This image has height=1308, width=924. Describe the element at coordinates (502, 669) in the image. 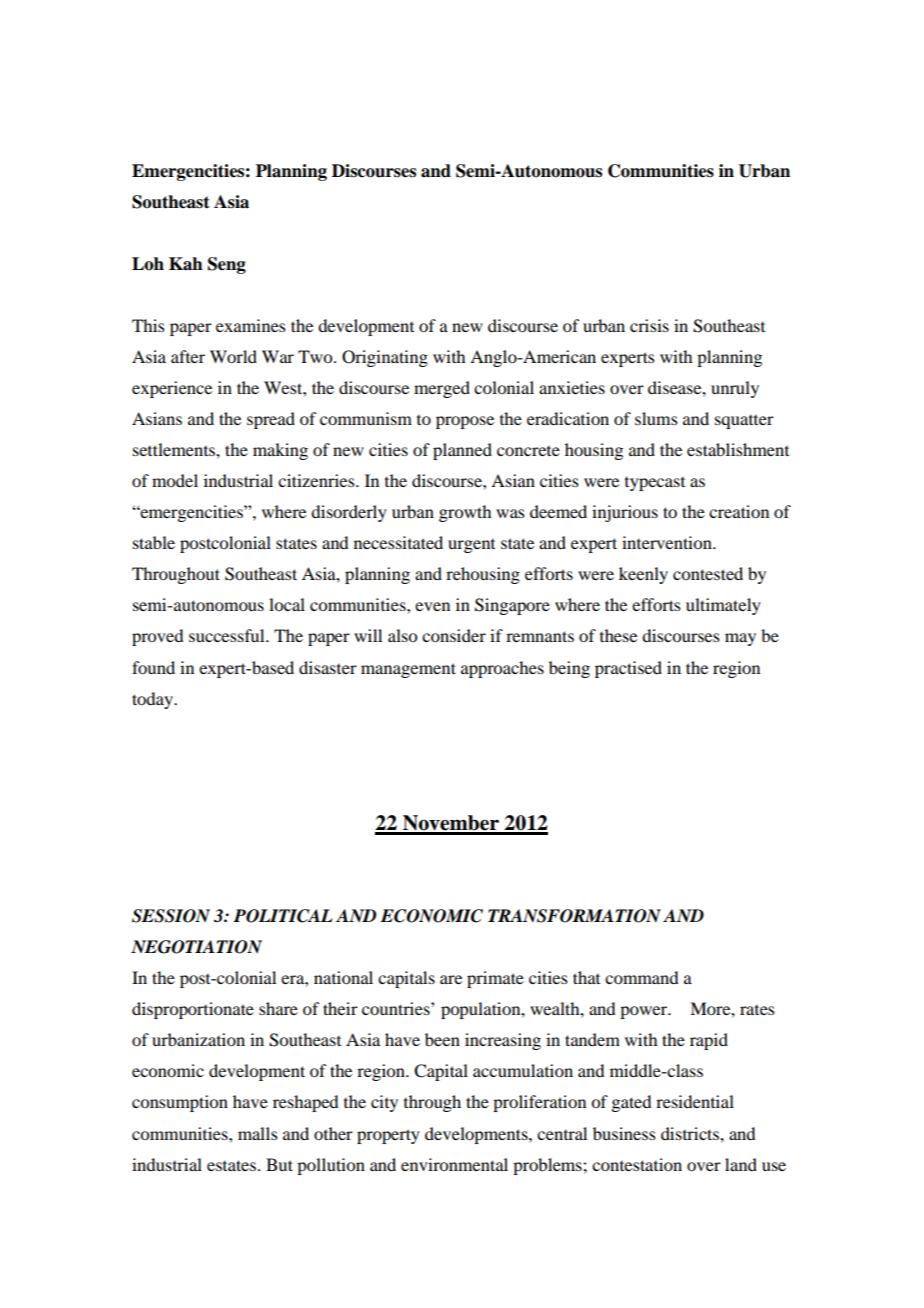

I see `approaches` at that location.
